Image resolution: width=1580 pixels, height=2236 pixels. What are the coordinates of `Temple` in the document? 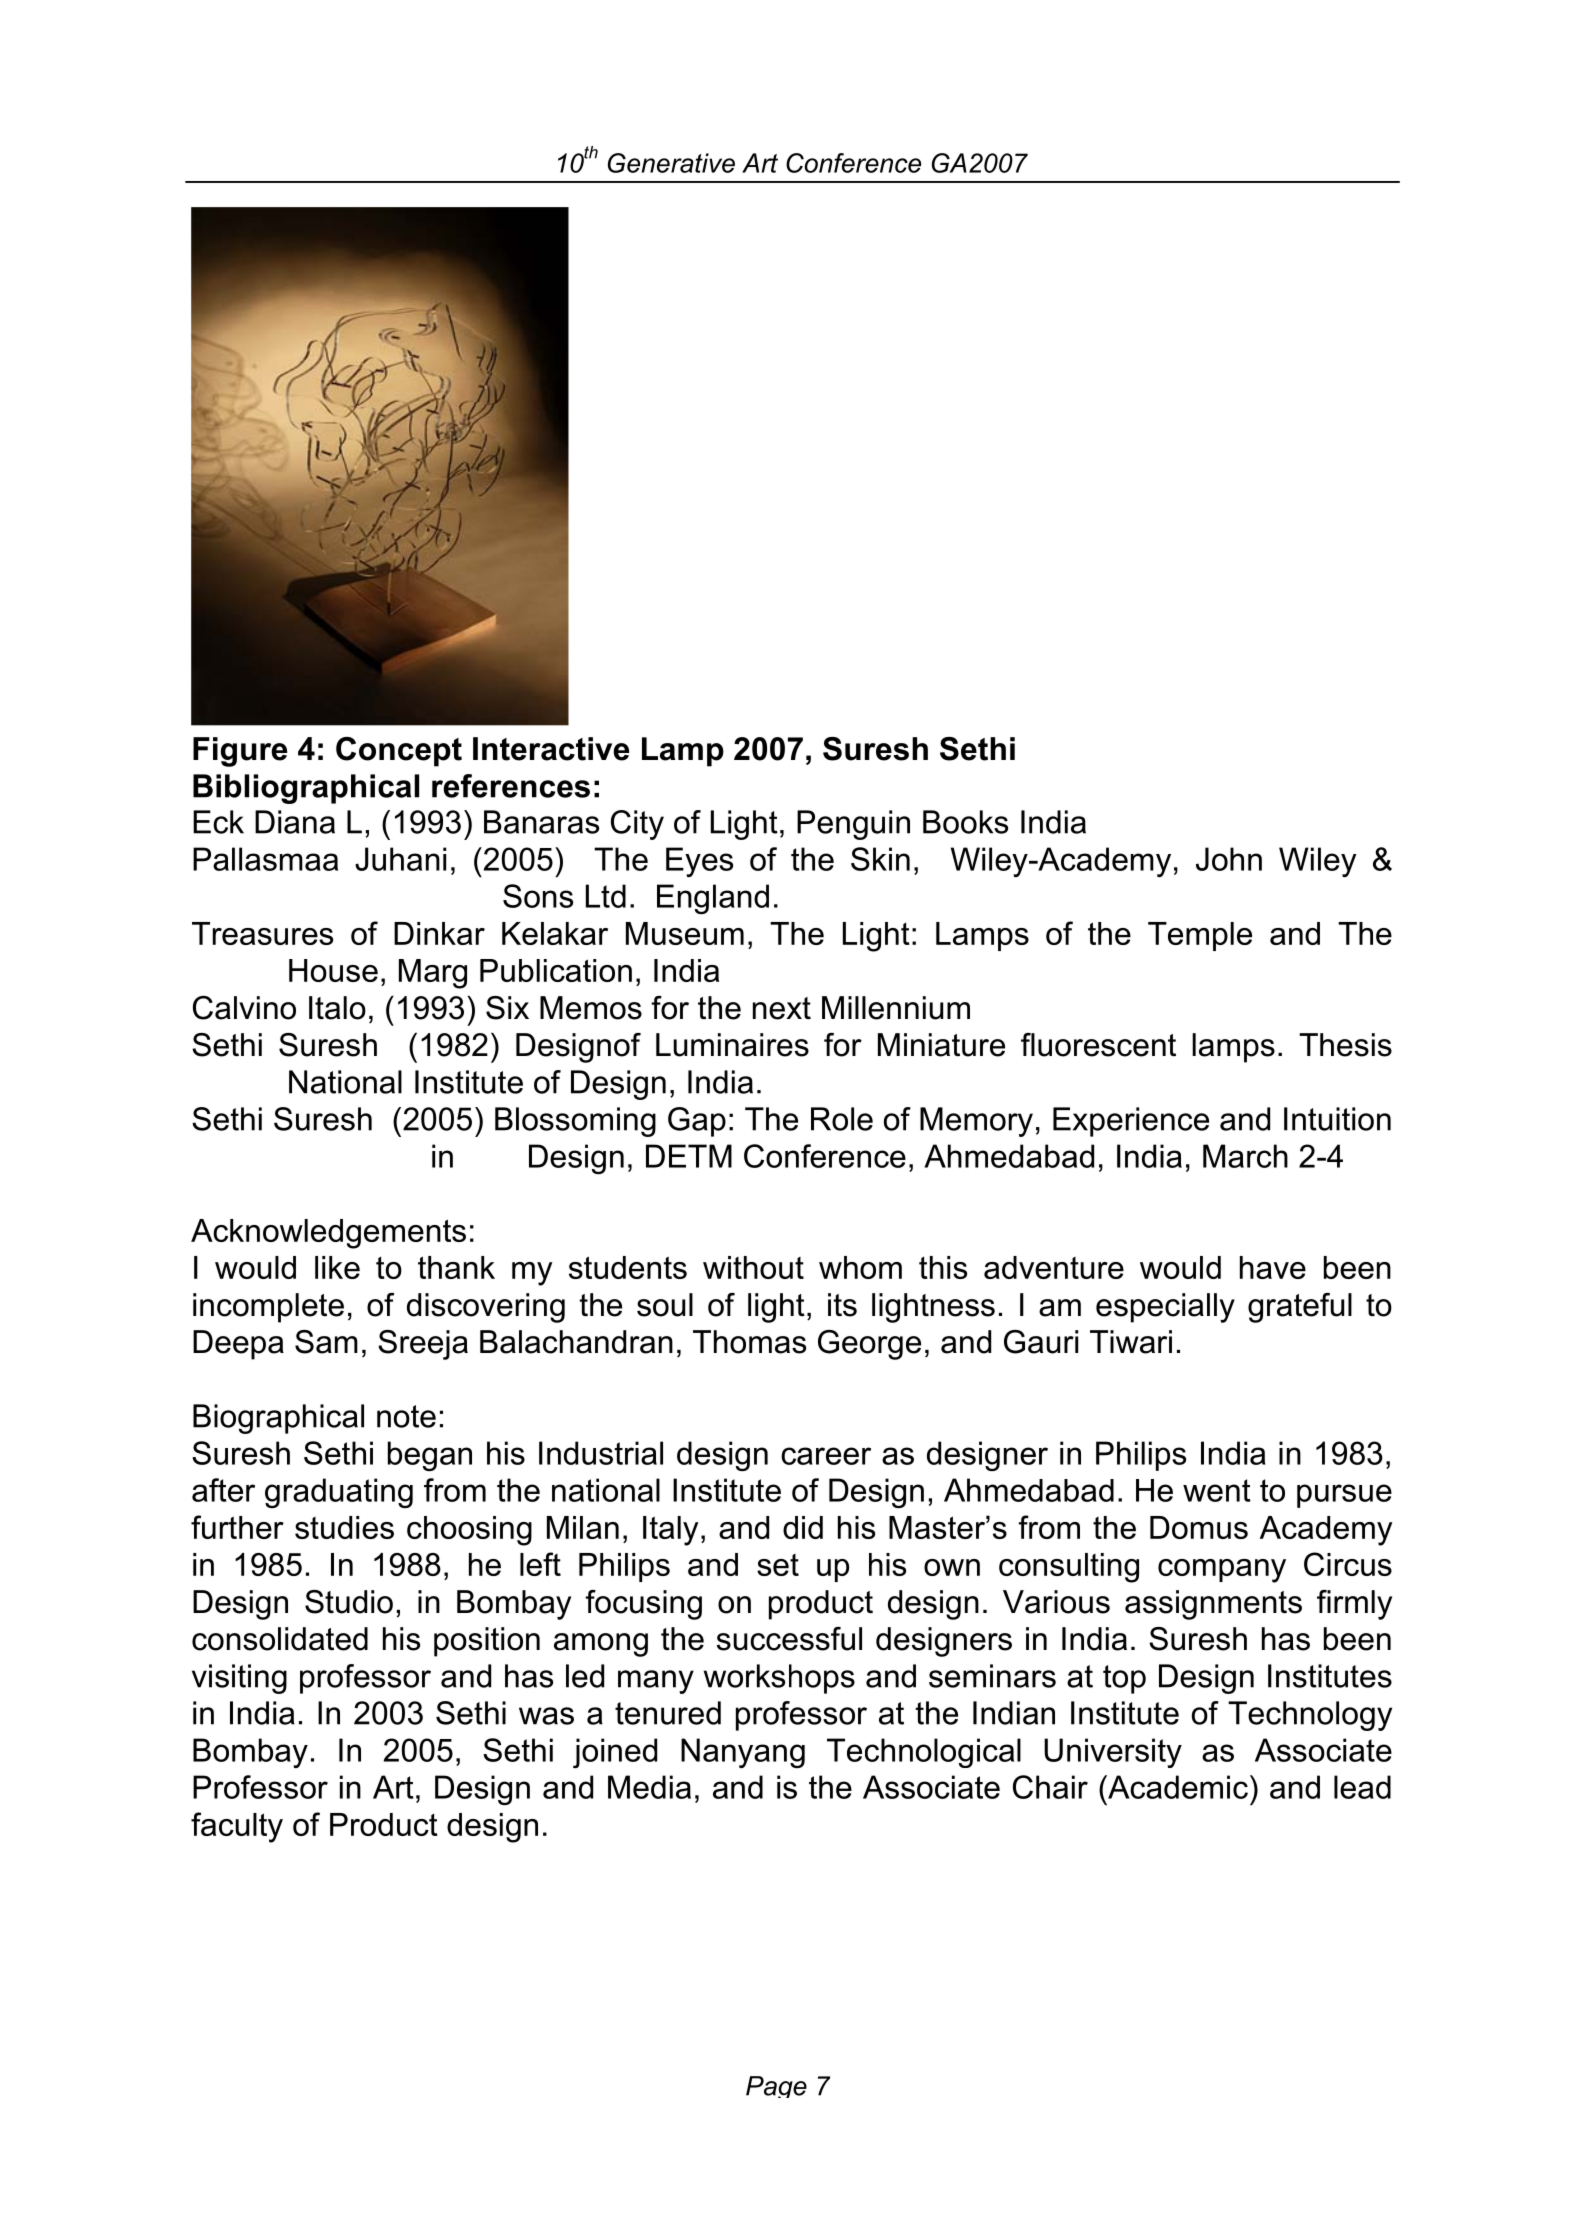 It's located at (1200, 936).
